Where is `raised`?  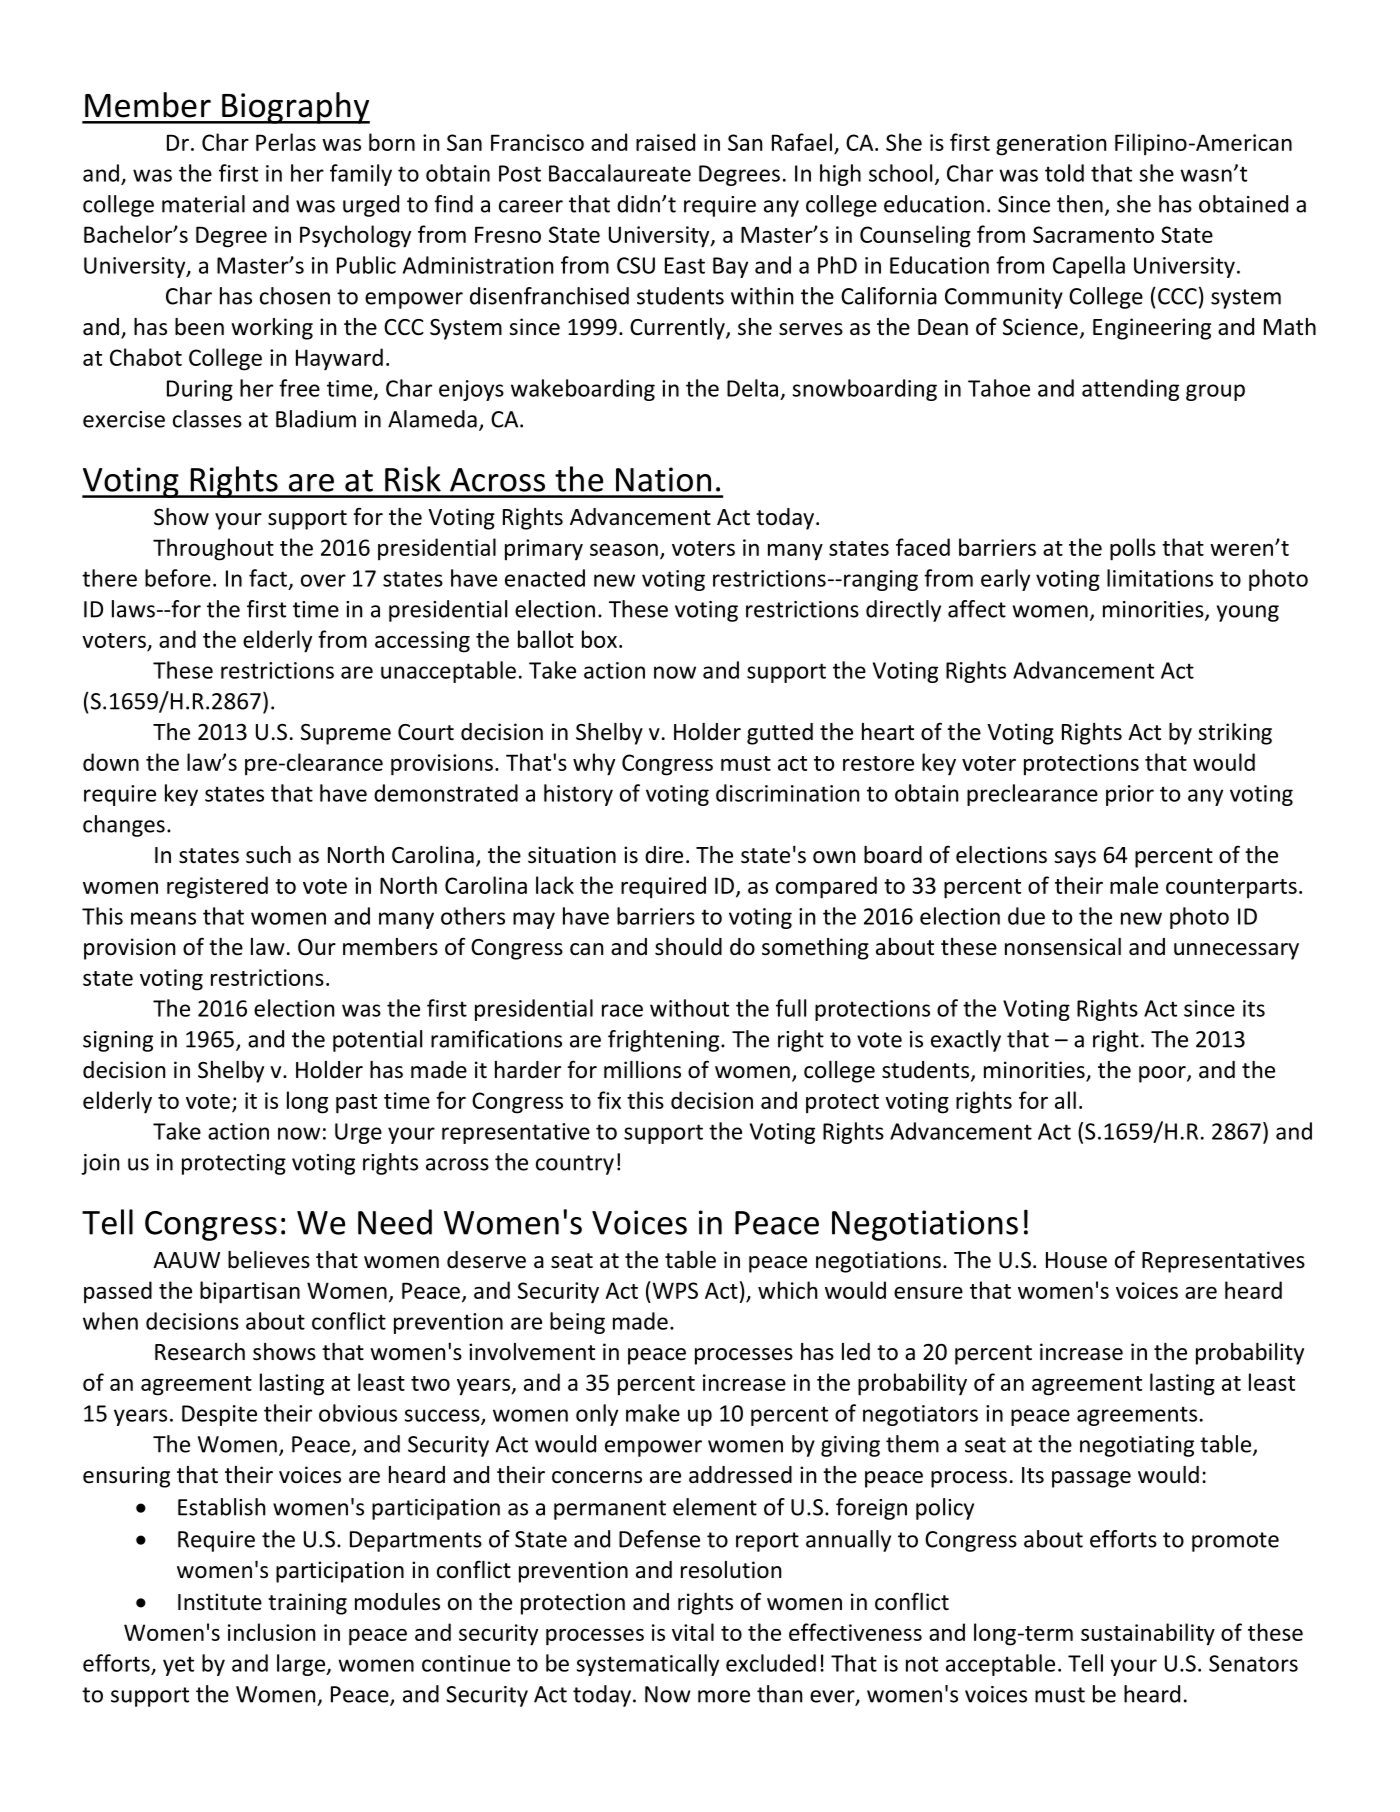 raised is located at coordinates (665, 142).
